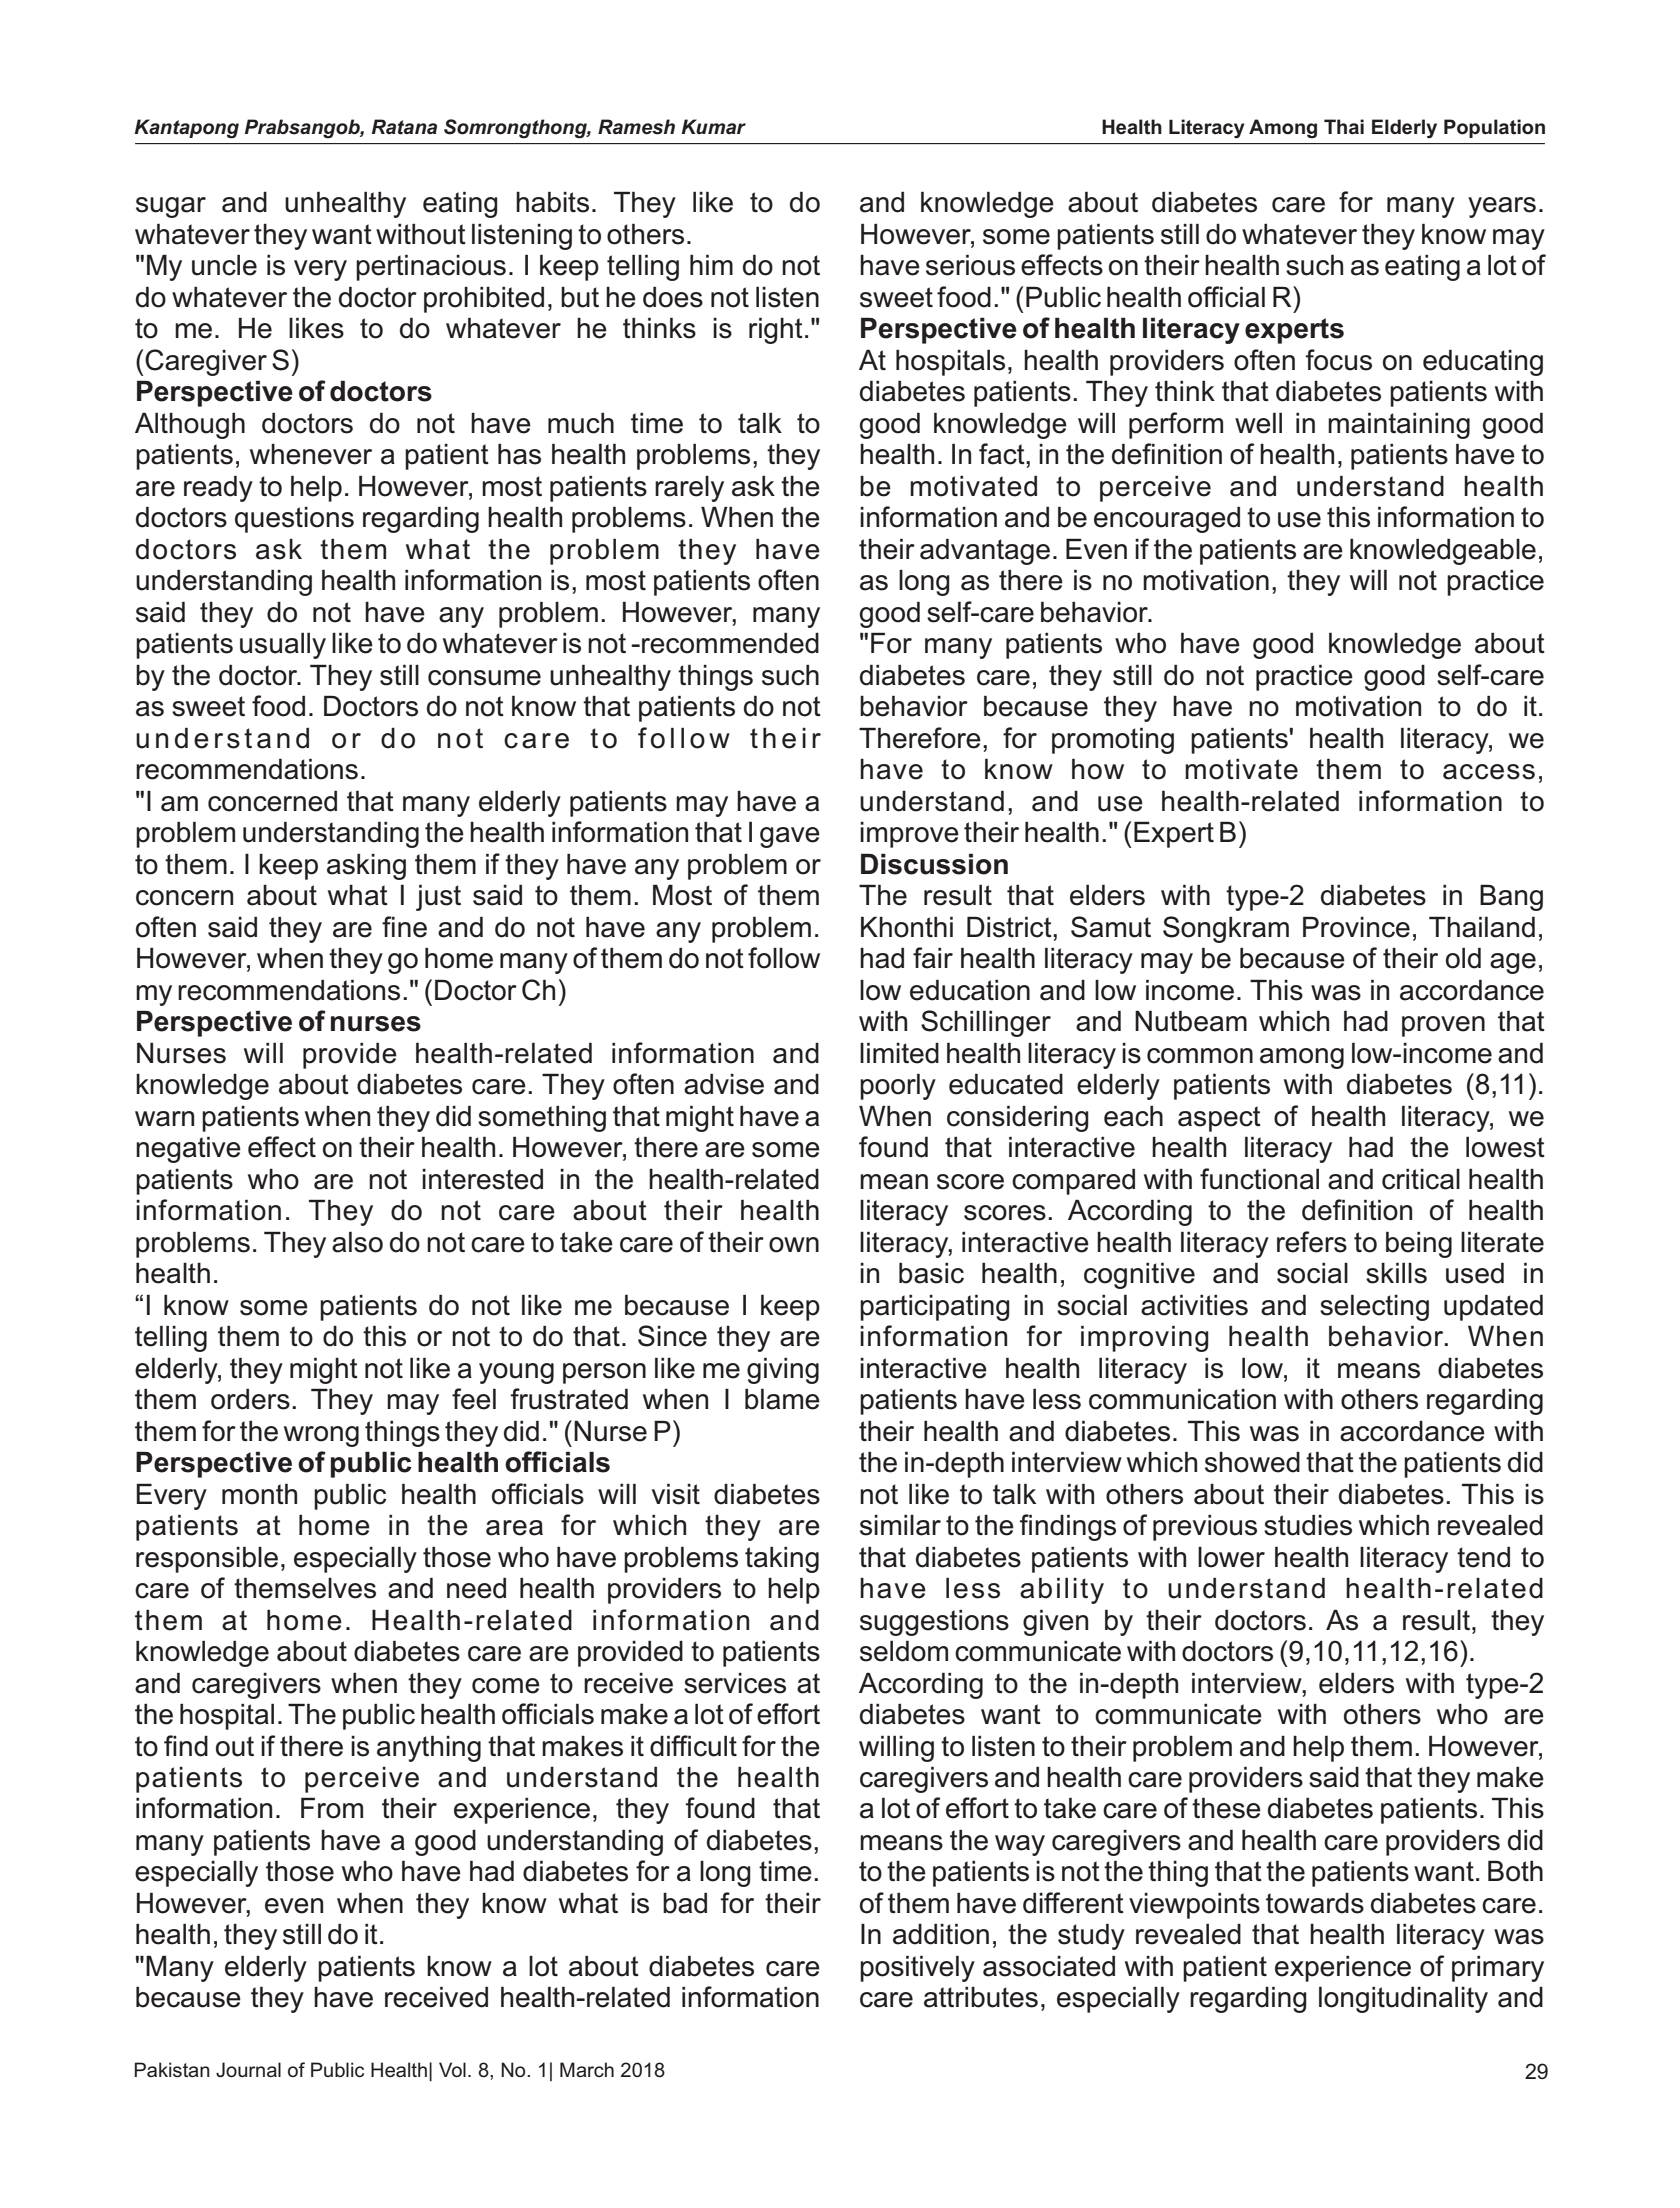  I want to click on Kumar, so click(713, 126).
